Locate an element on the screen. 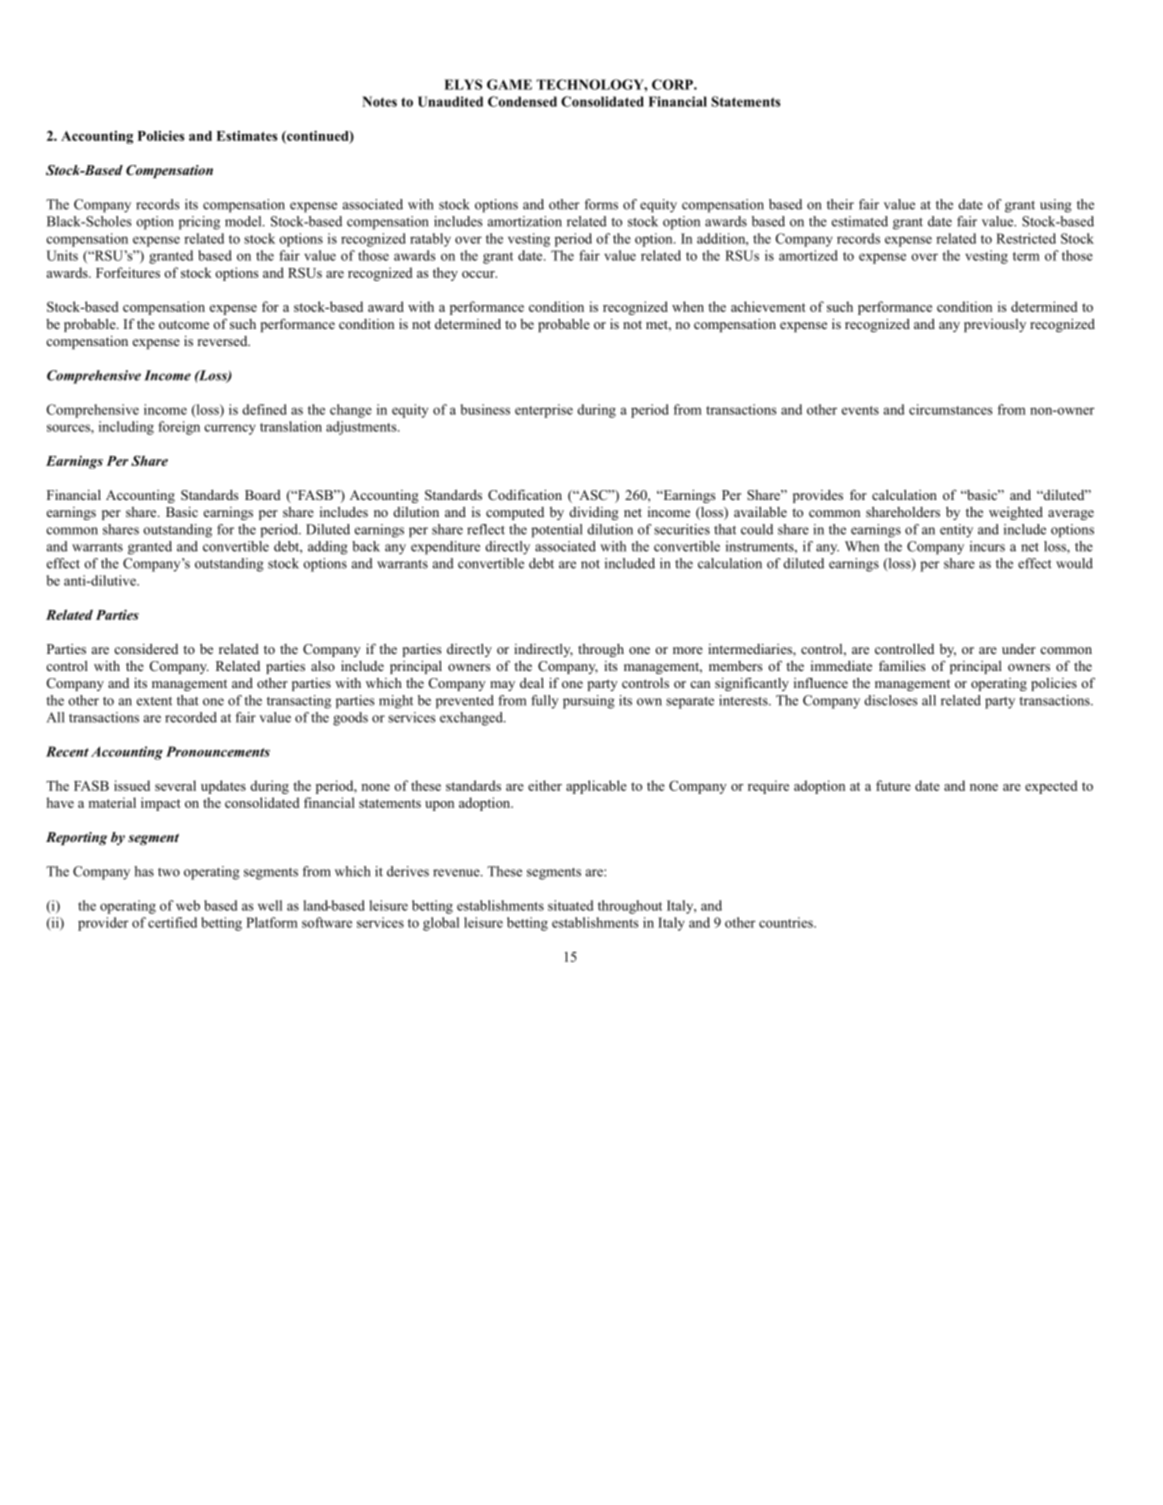 The height and width of the screenshot is (1505, 1163). extent is located at coordinates (154, 701).
